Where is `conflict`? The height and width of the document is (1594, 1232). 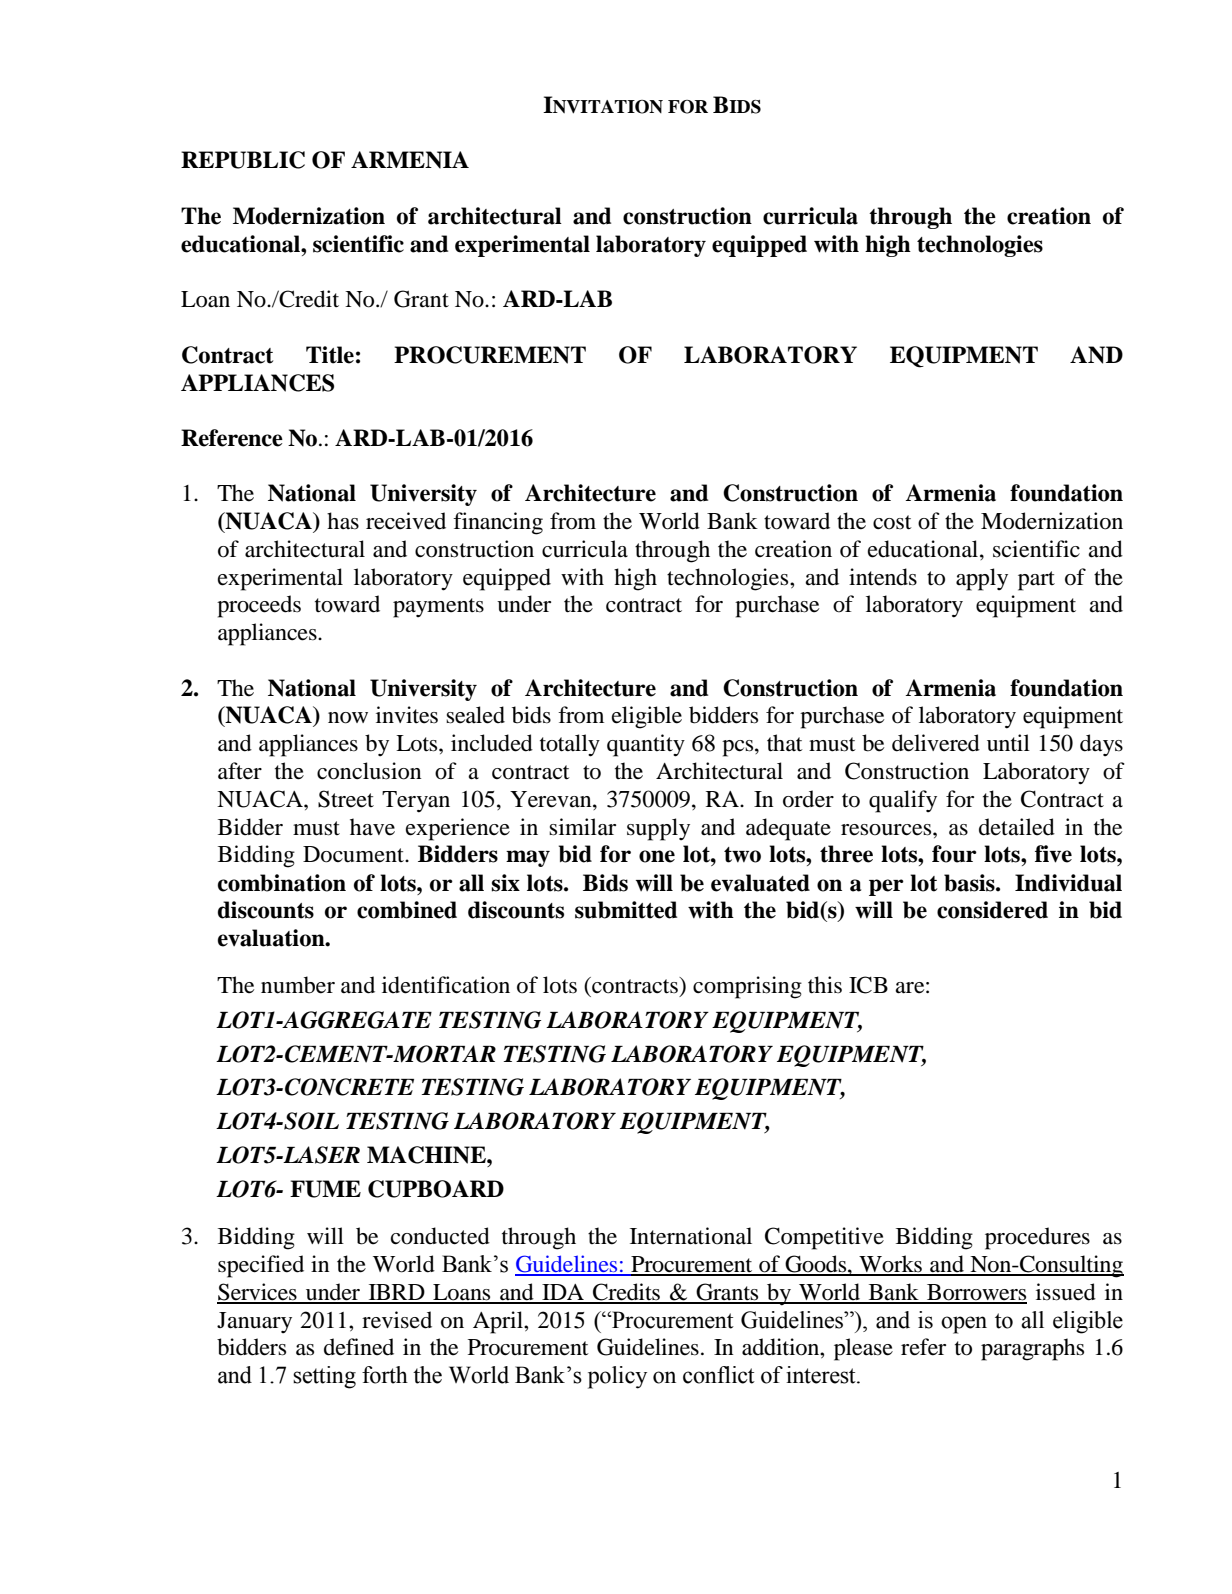
conflict is located at coordinates (719, 1375).
